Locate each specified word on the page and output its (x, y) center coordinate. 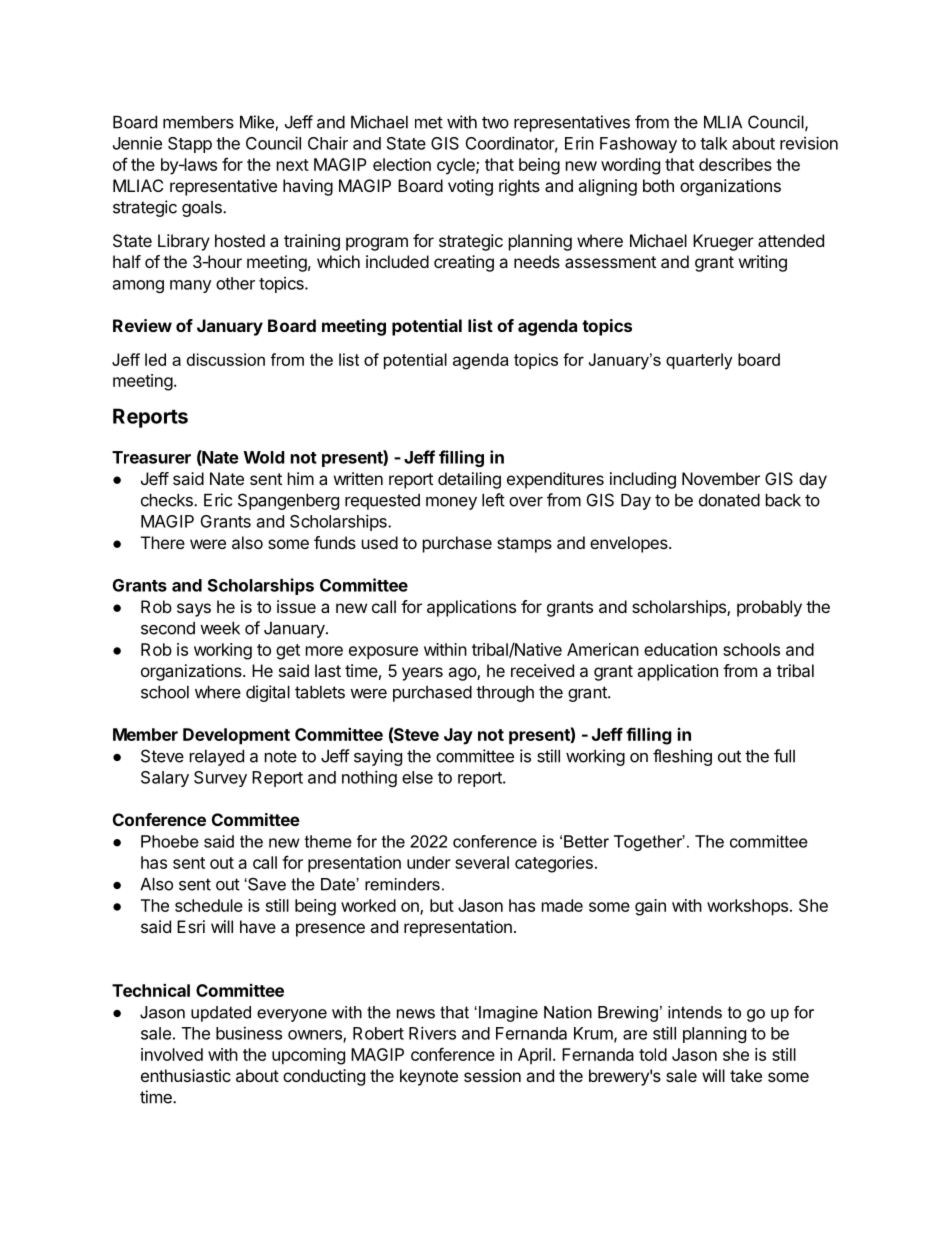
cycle (457, 166)
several (482, 862)
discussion (226, 359)
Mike (257, 122)
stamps (524, 545)
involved (172, 1054)
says (194, 610)
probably (769, 608)
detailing (469, 480)
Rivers (432, 1033)
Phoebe (170, 841)
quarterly (699, 361)
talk (714, 143)
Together (649, 843)
